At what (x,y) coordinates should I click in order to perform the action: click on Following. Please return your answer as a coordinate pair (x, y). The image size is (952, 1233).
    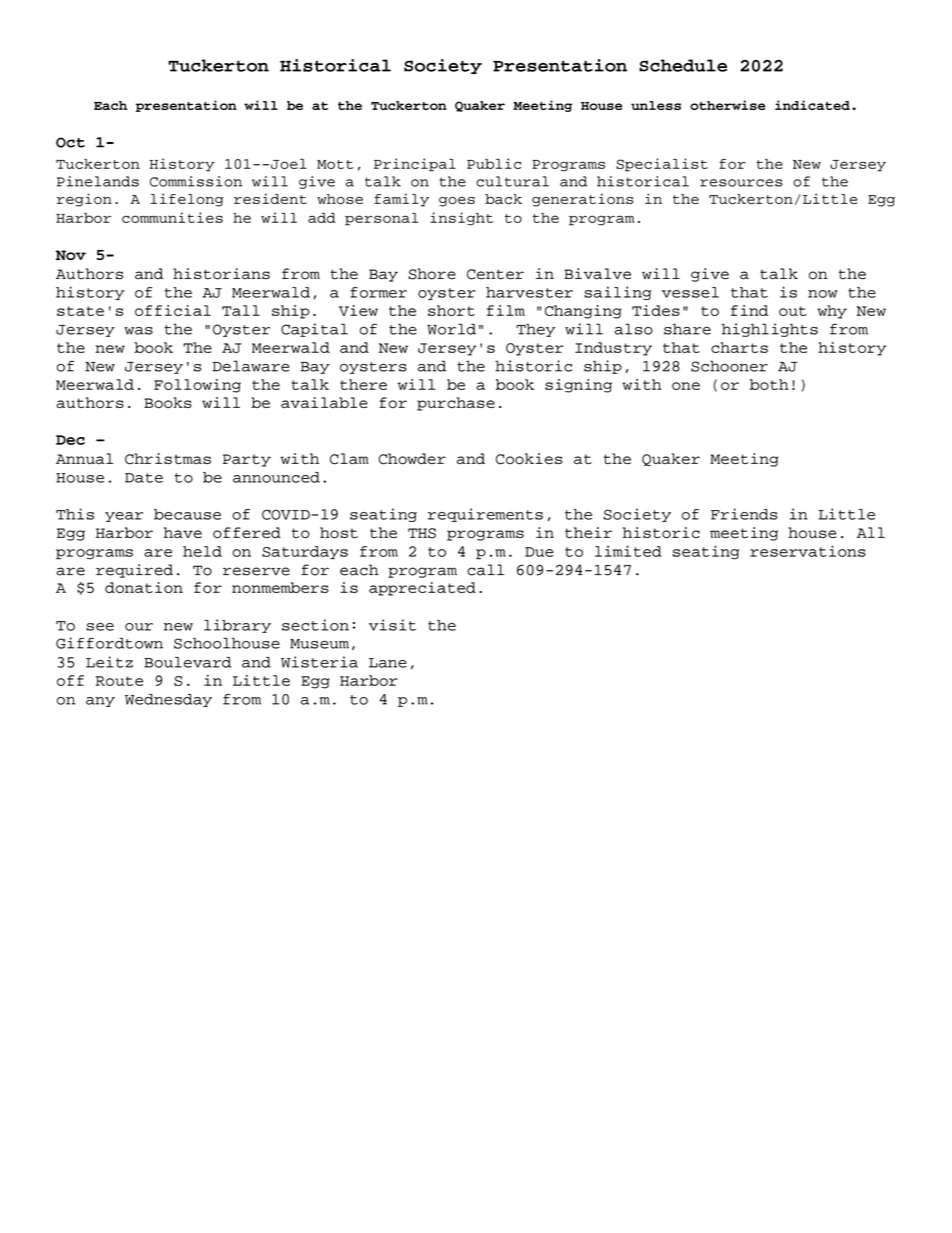
    Looking at the image, I should click on (197, 386).
